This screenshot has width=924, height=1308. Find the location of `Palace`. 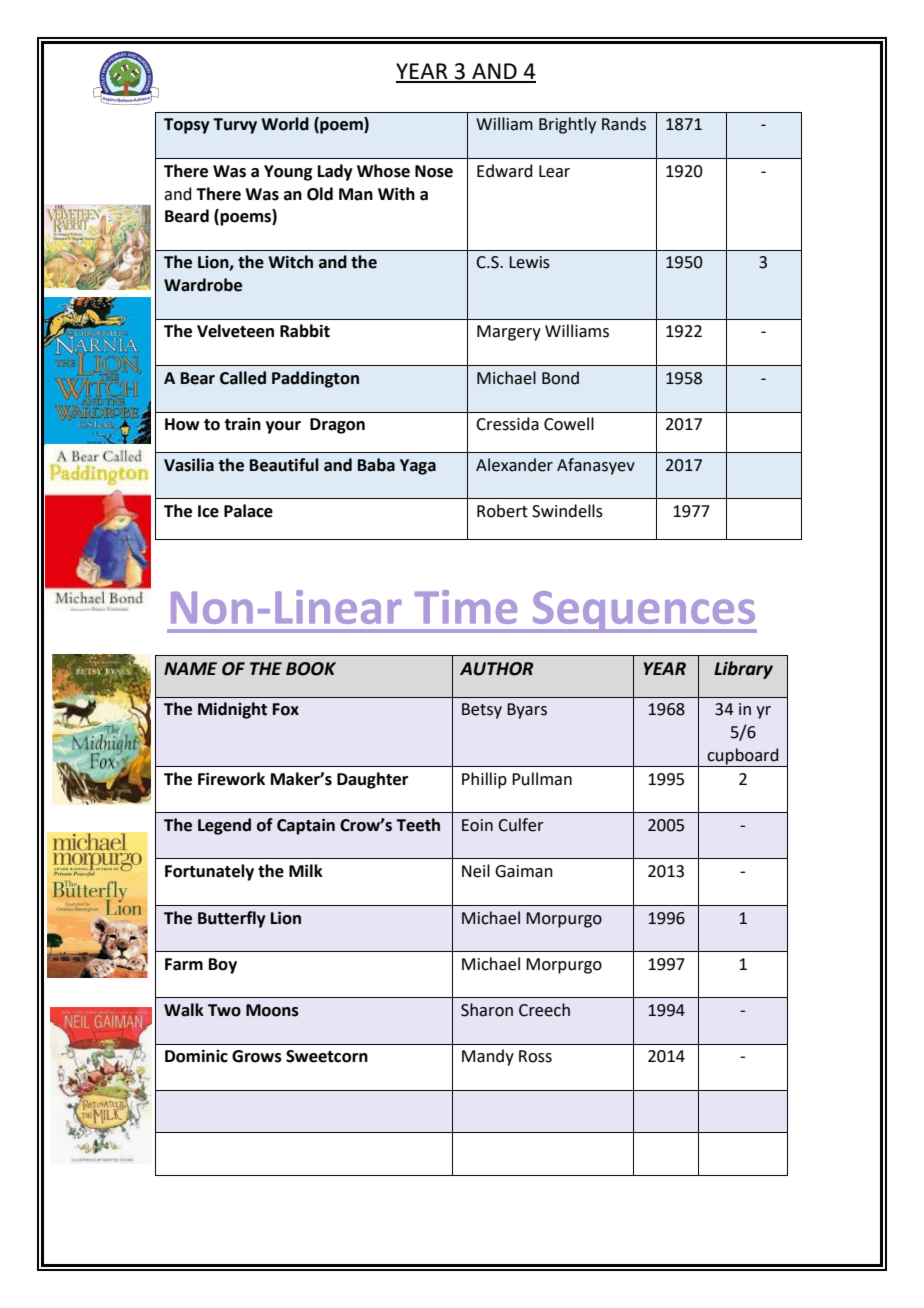

Palace is located at coordinates (248, 511).
